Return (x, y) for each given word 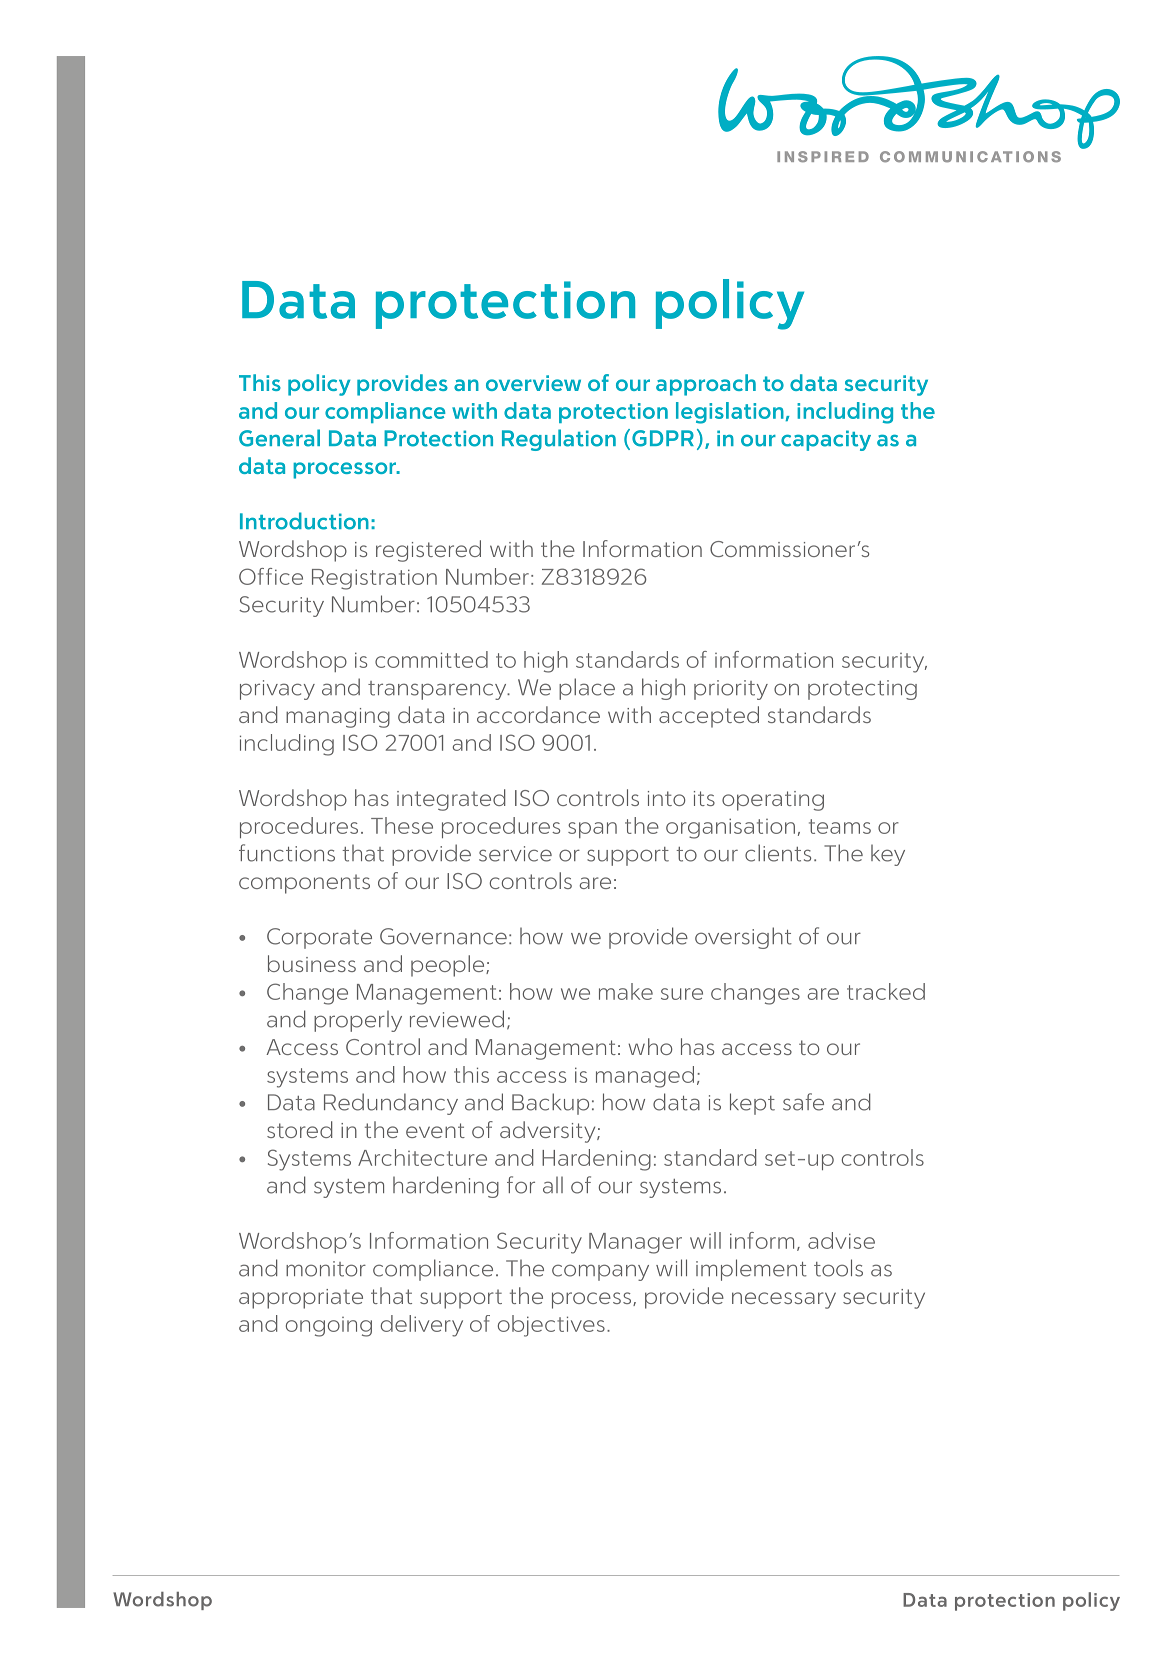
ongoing (329, 1327)
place (587, 689)
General (279, 438)
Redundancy (391, 1104)
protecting (862, 690)
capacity (826, 440)
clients (778, 853)
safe (803, 1102)
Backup (550, 1104)
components (304, 884)
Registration (374, 579)
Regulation (559, 440)
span (592, 830)
